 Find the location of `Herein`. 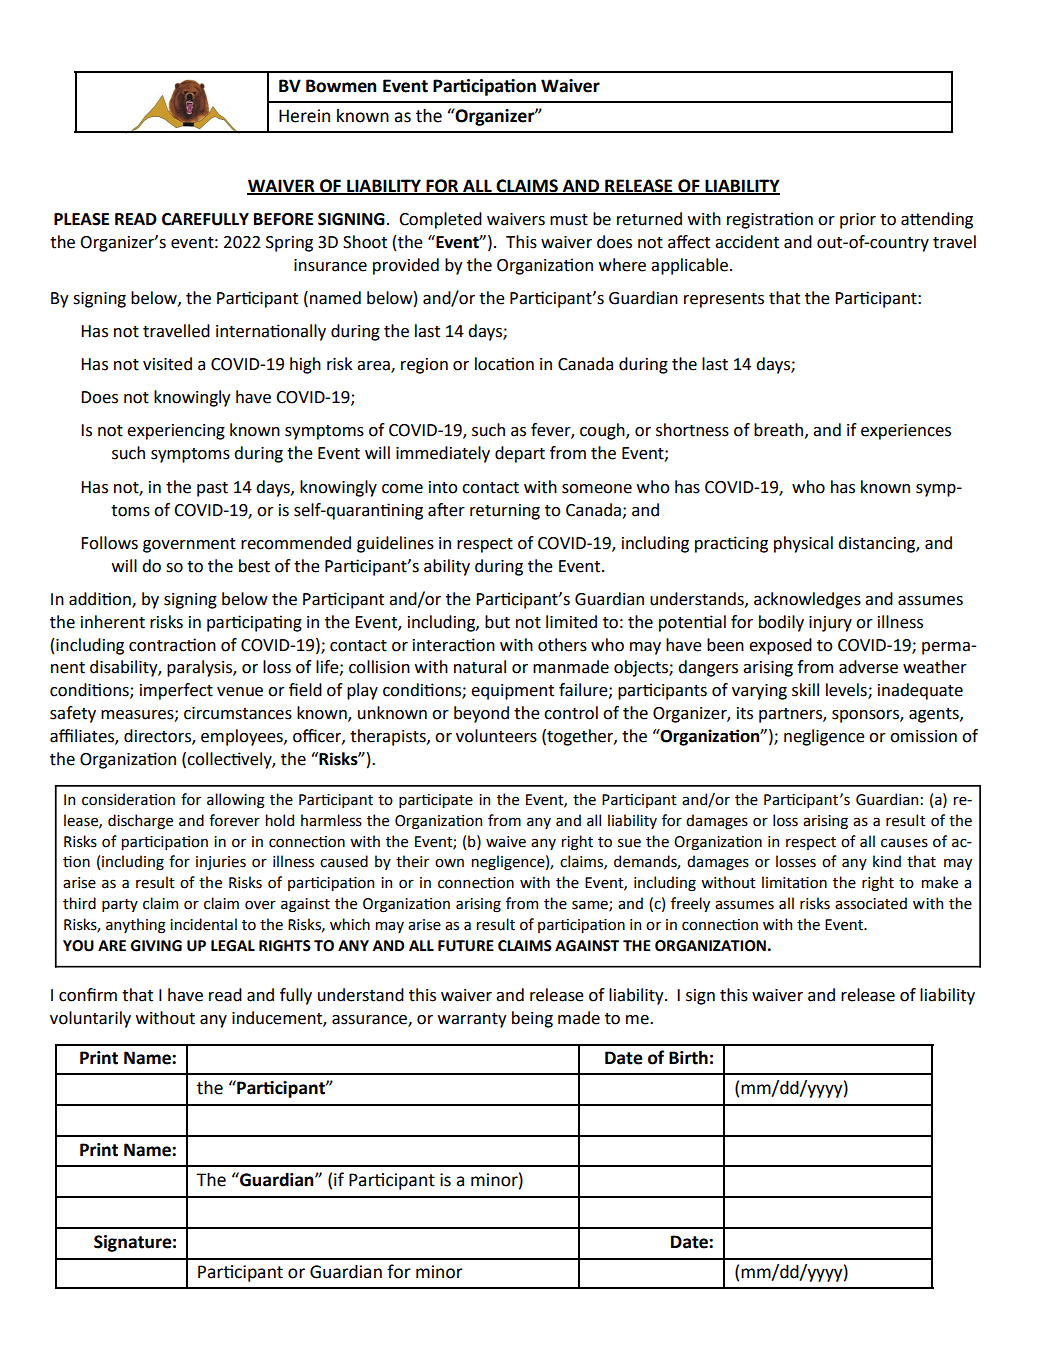

Herein is located at coordinates (304, 116).
